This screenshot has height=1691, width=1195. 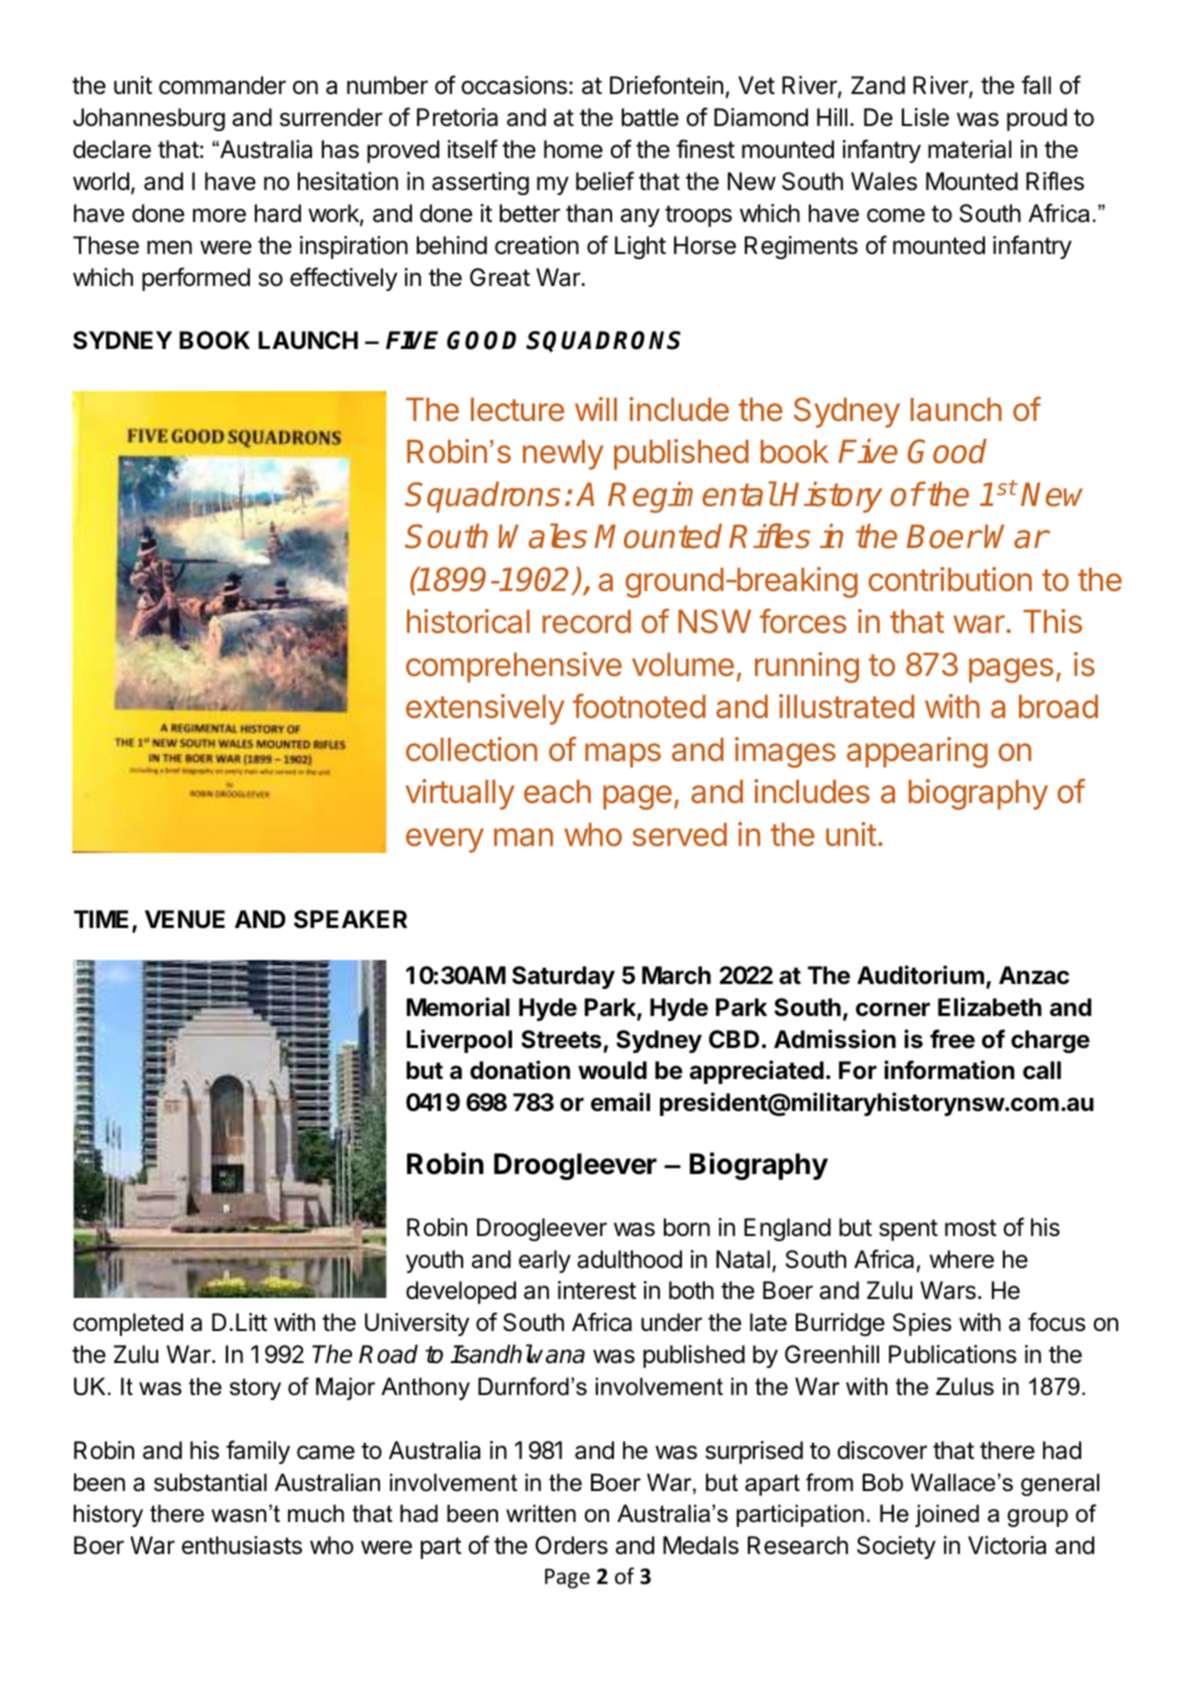 I want to click on appearing, so click(x=917, y=752).
